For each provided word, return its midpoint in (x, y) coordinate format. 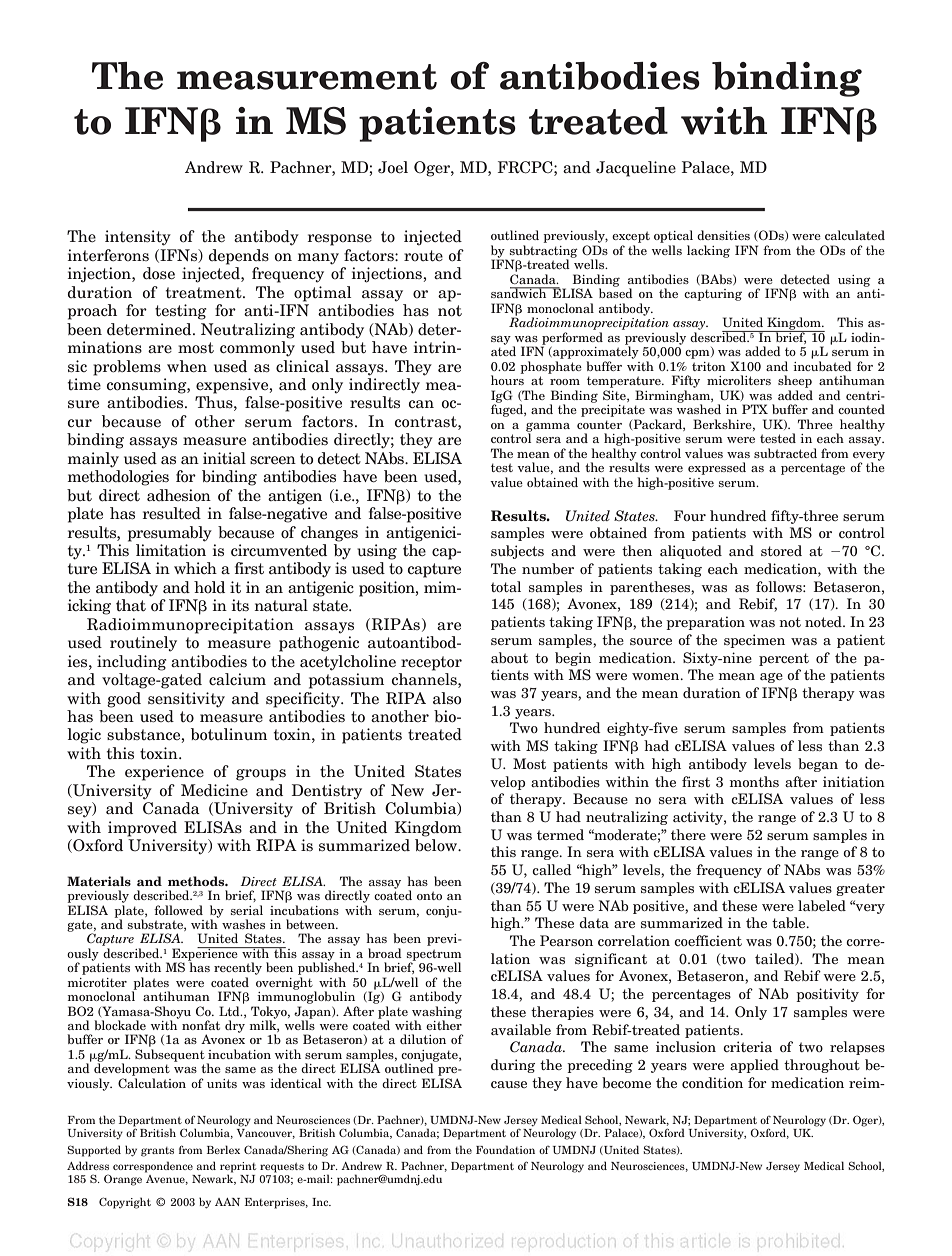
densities (723, 235)
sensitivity (186, 700)
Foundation (505, 1149)
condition (712, 1082)
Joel (393, 167)
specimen (754, 641)
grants (157, 1152)
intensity (138, 238)
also (447, 698)
